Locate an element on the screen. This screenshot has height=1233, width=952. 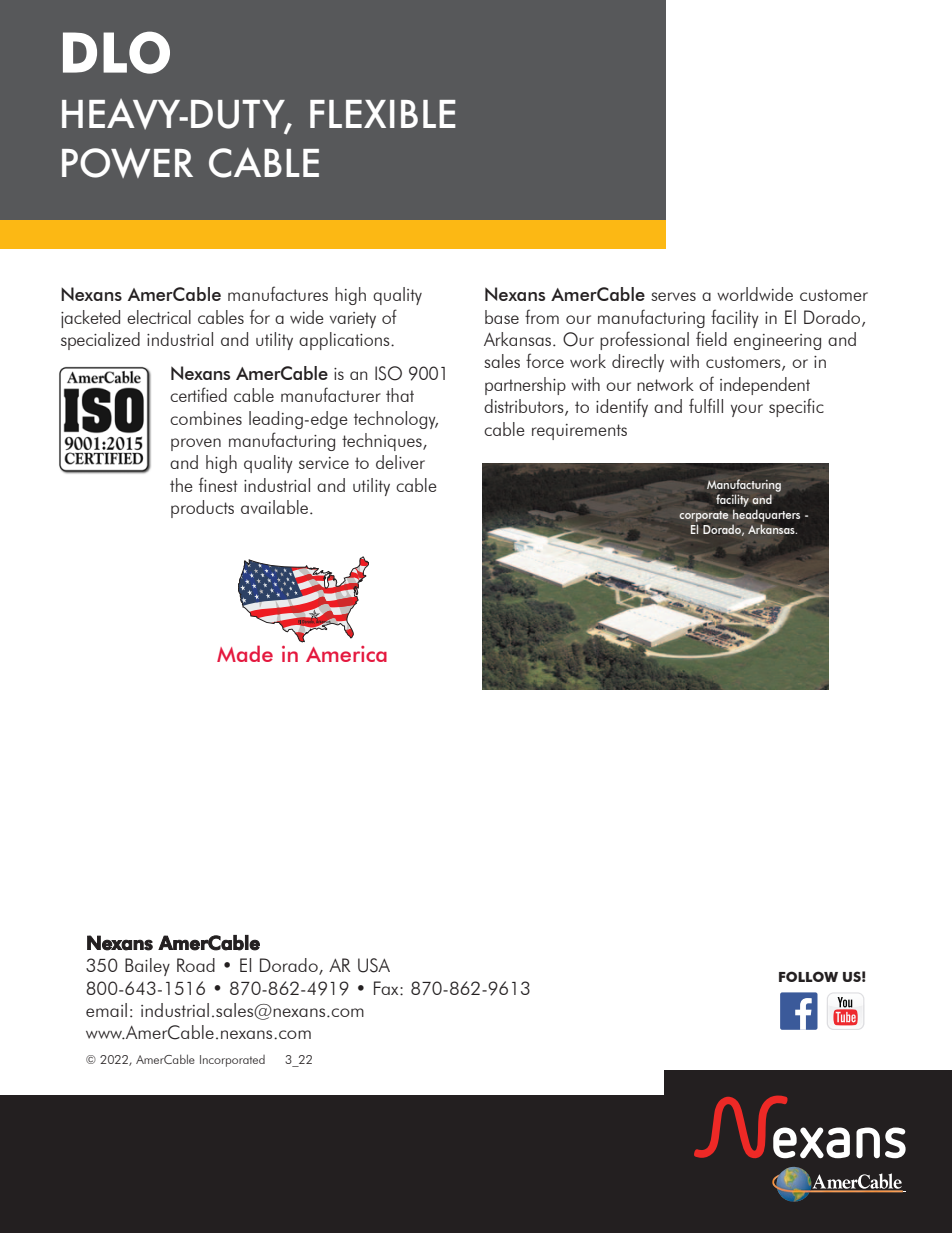
FOLLOW is located at coordinates (808, 976).
